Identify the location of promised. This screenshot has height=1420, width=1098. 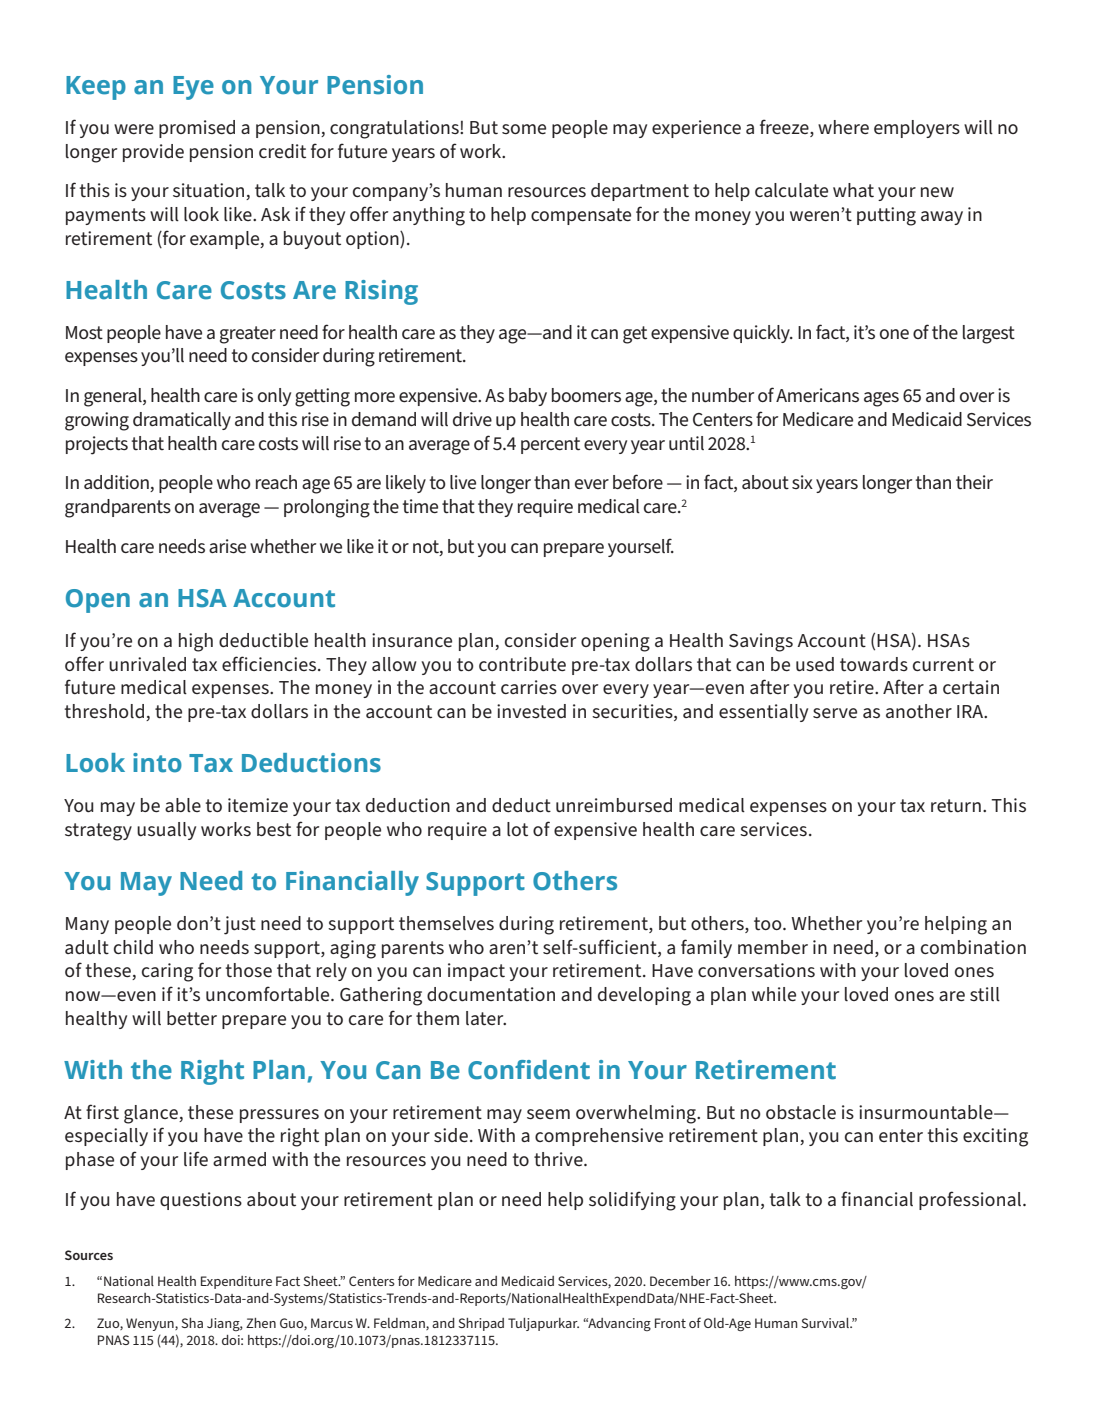
(197, 129).
